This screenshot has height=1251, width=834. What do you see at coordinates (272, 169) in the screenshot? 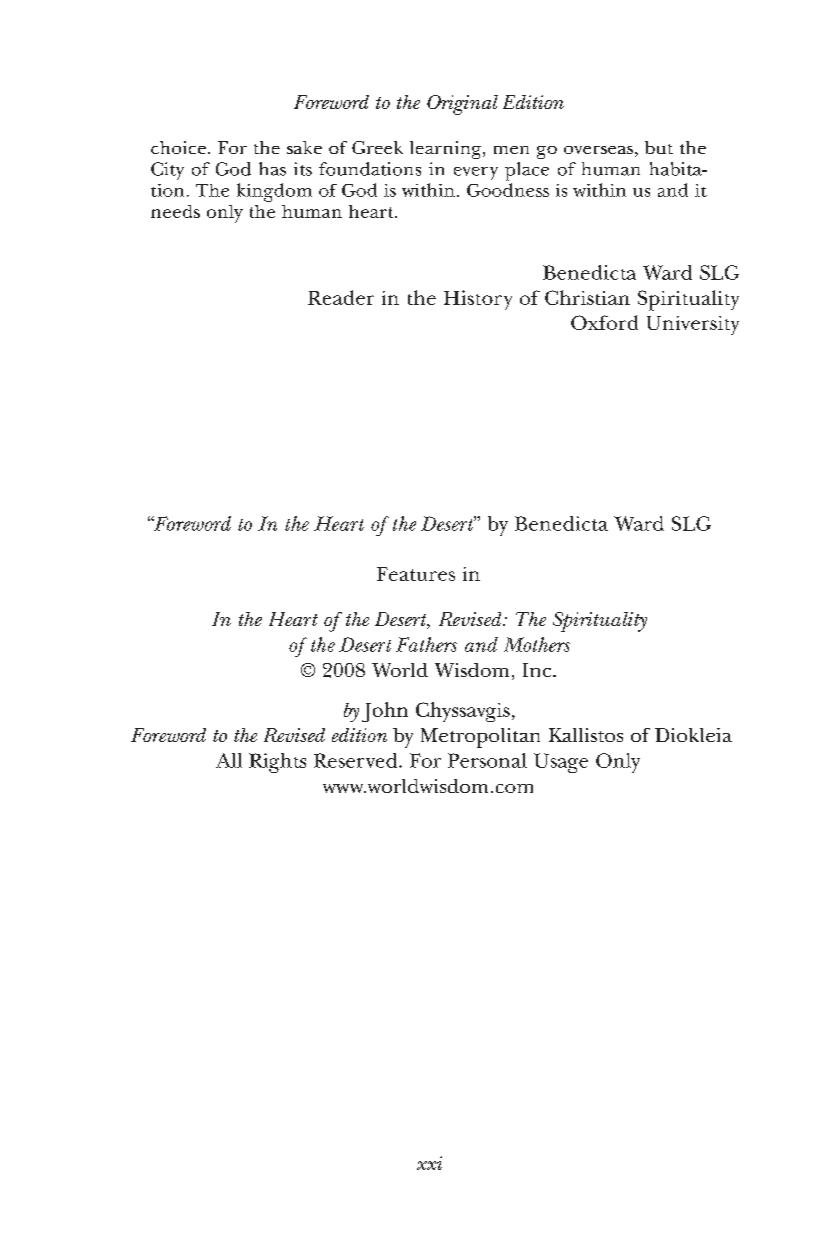
I see `has` at bounding box center [272, 169].
